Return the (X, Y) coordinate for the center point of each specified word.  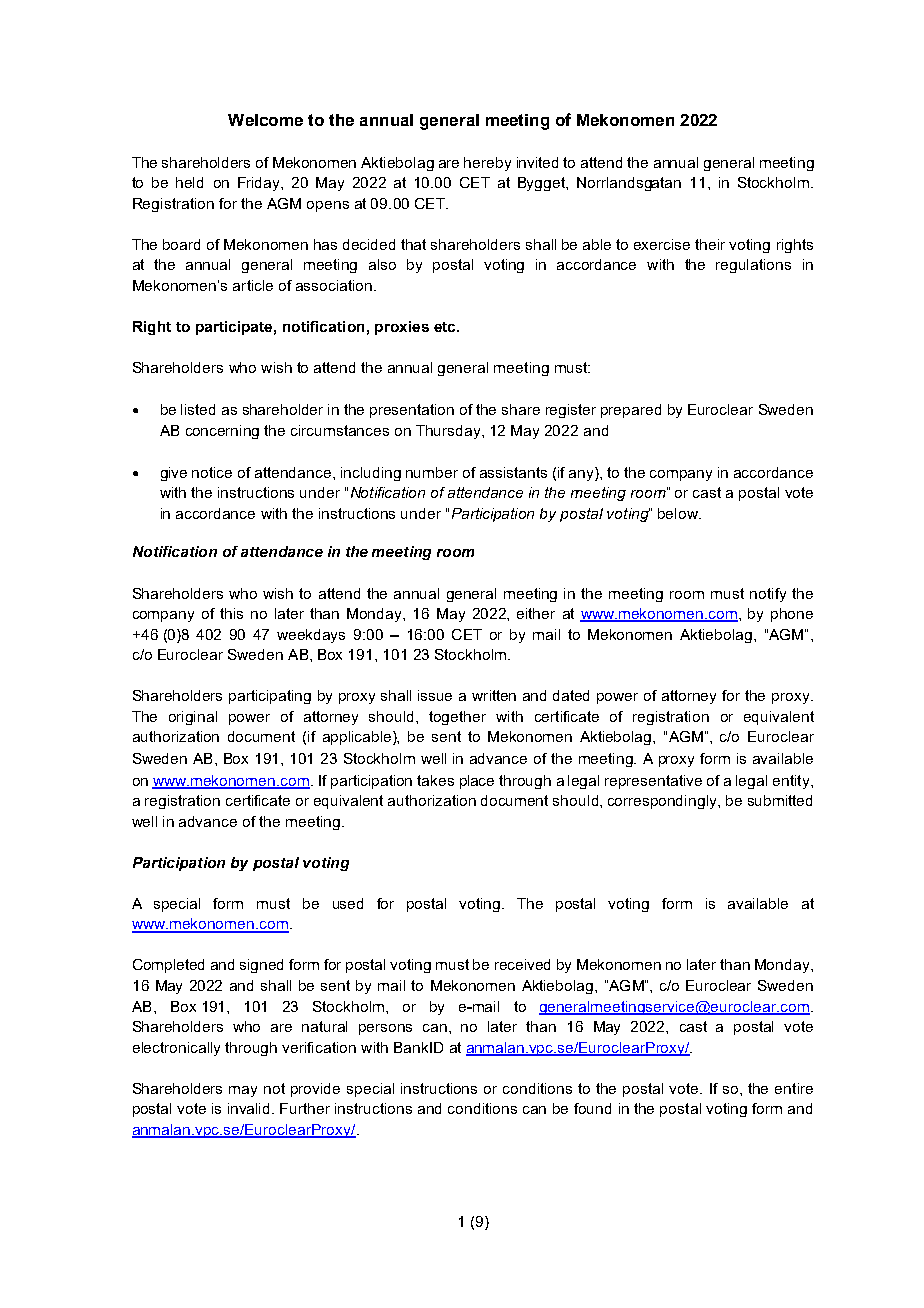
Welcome (265, 120)
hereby (487, 164)
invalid (250, 1108)
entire (794, 1088)
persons (385, 1029)
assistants (513, 472)
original (193, 718)
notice (212, 472)
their (710, 244)
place (477, 782)
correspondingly (663, 802)
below (679, 513)
